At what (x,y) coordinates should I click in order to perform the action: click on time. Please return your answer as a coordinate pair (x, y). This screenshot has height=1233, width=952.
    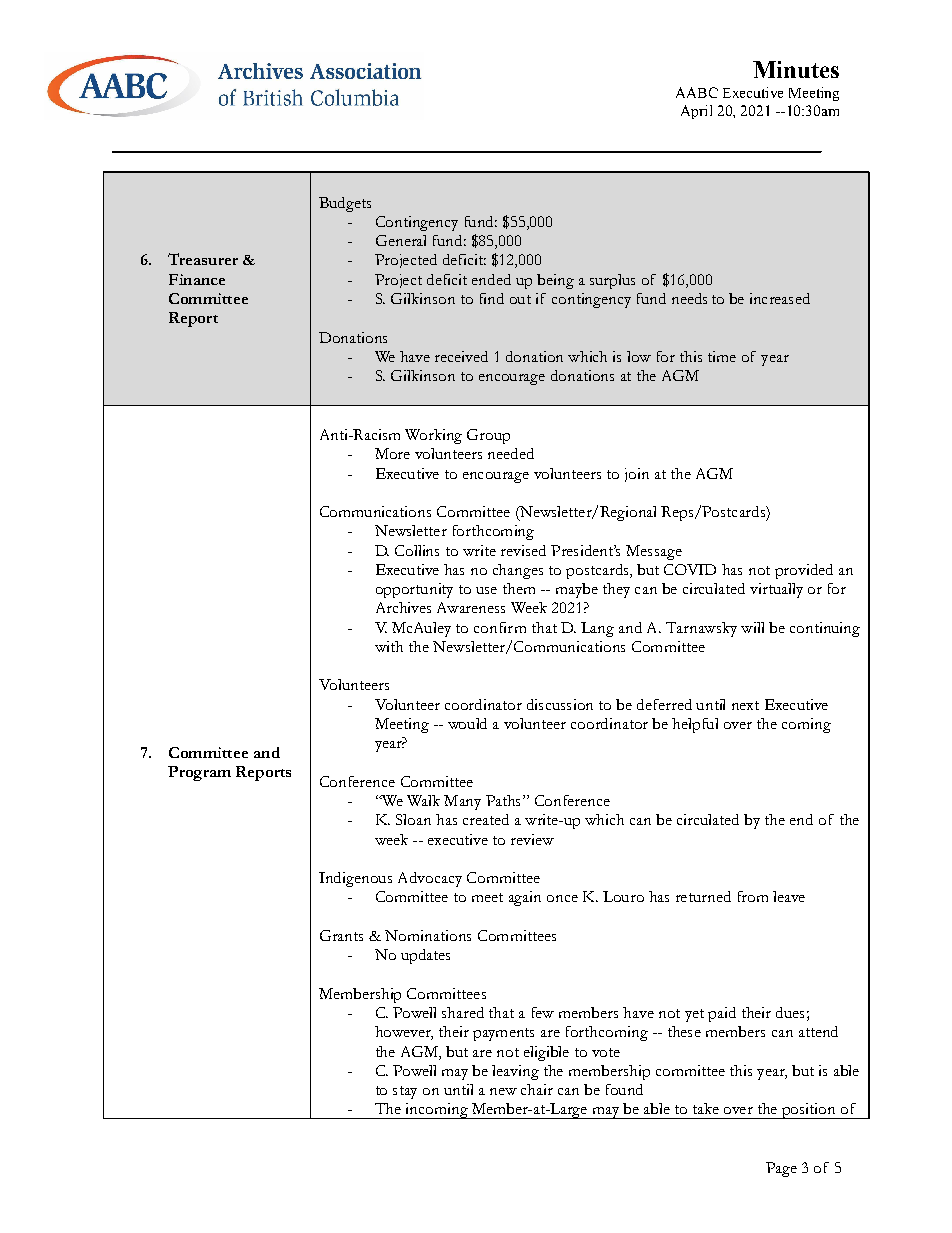
    Looking at the image, I should click on (722, 356).
